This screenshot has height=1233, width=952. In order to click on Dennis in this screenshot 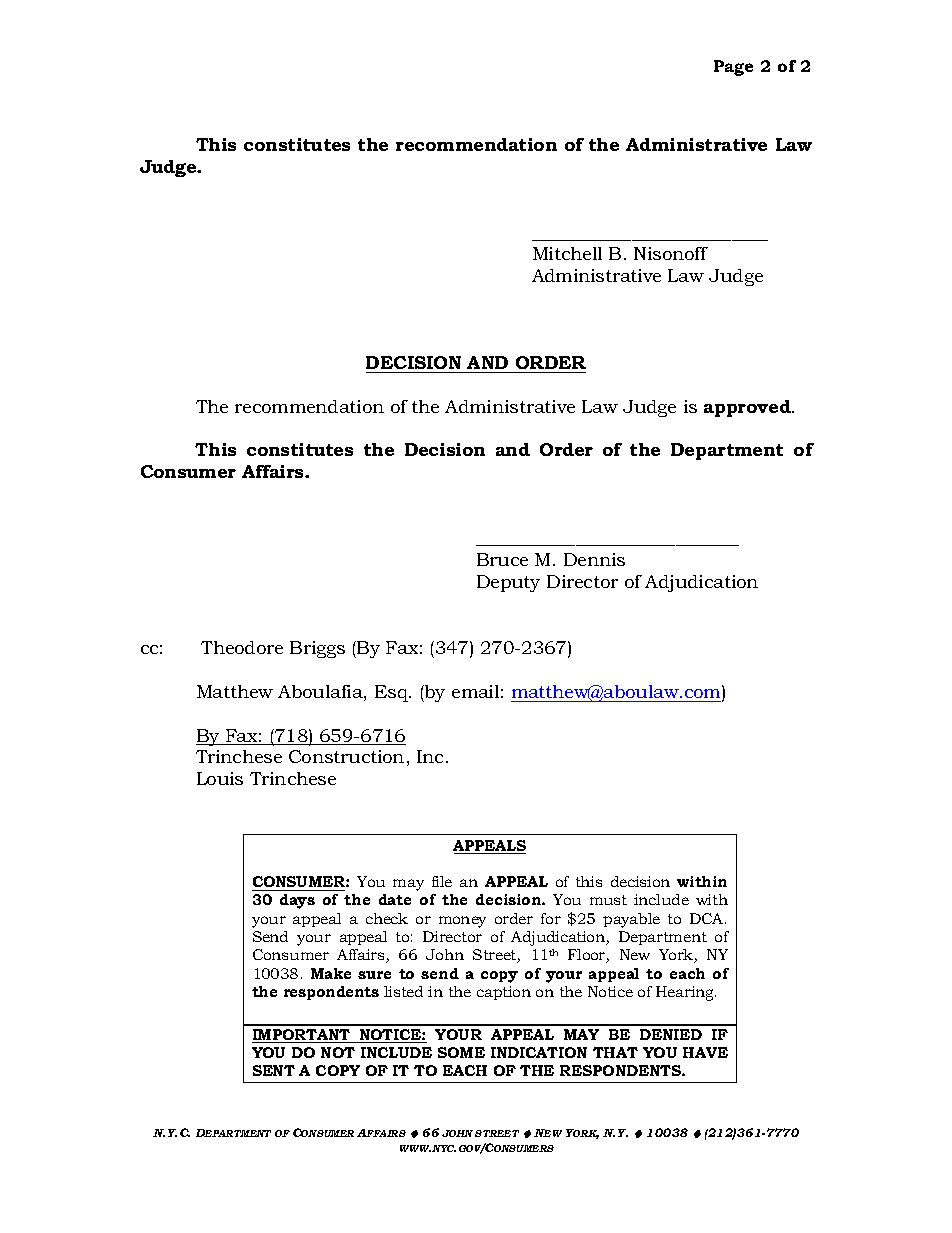, I will do `click(594, 559)`.
